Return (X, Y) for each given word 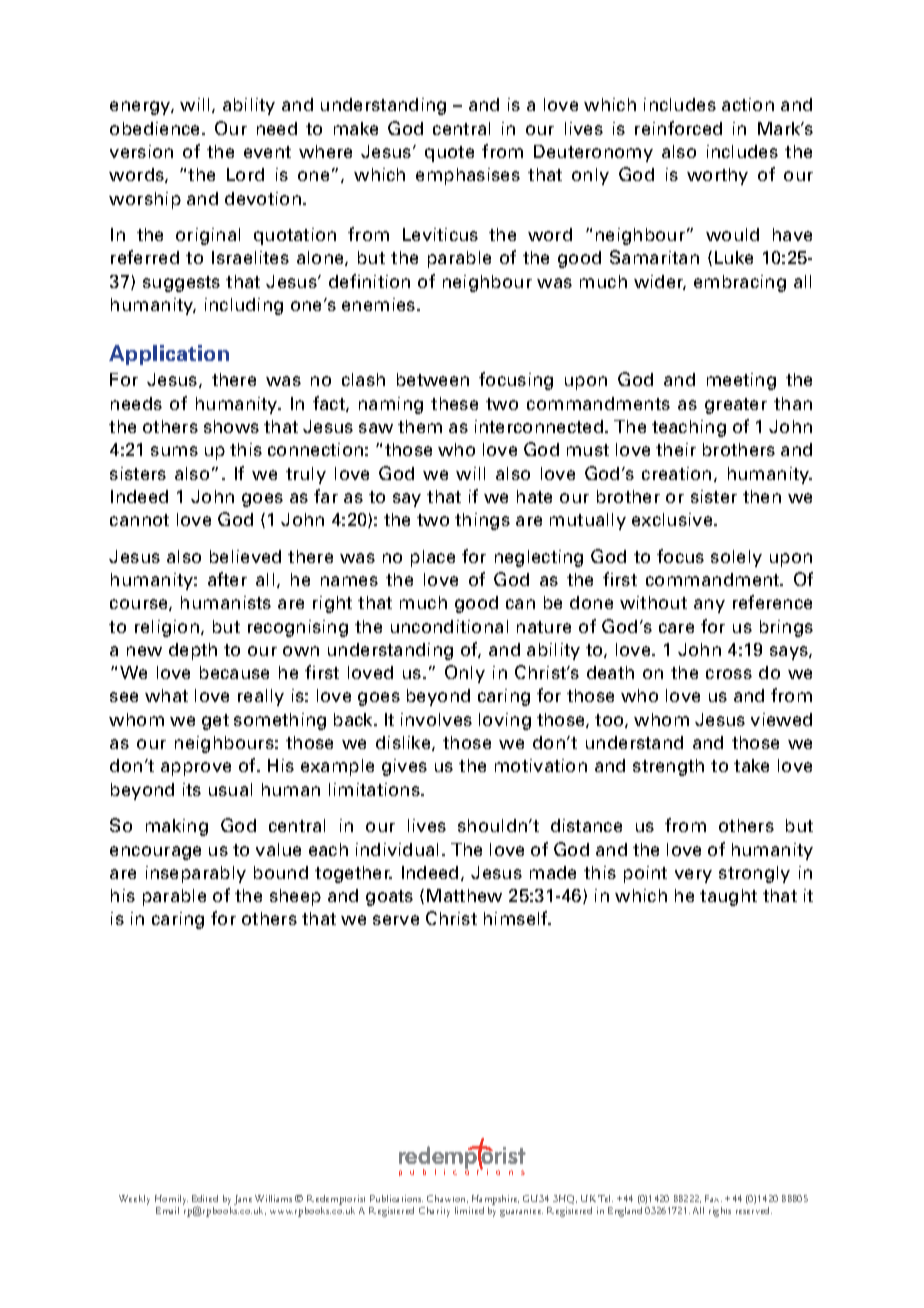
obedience (156, 128)
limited (469, 1210)
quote (449, 154)
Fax (713, 1198)
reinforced (678, 128)
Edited (205, 1198)
